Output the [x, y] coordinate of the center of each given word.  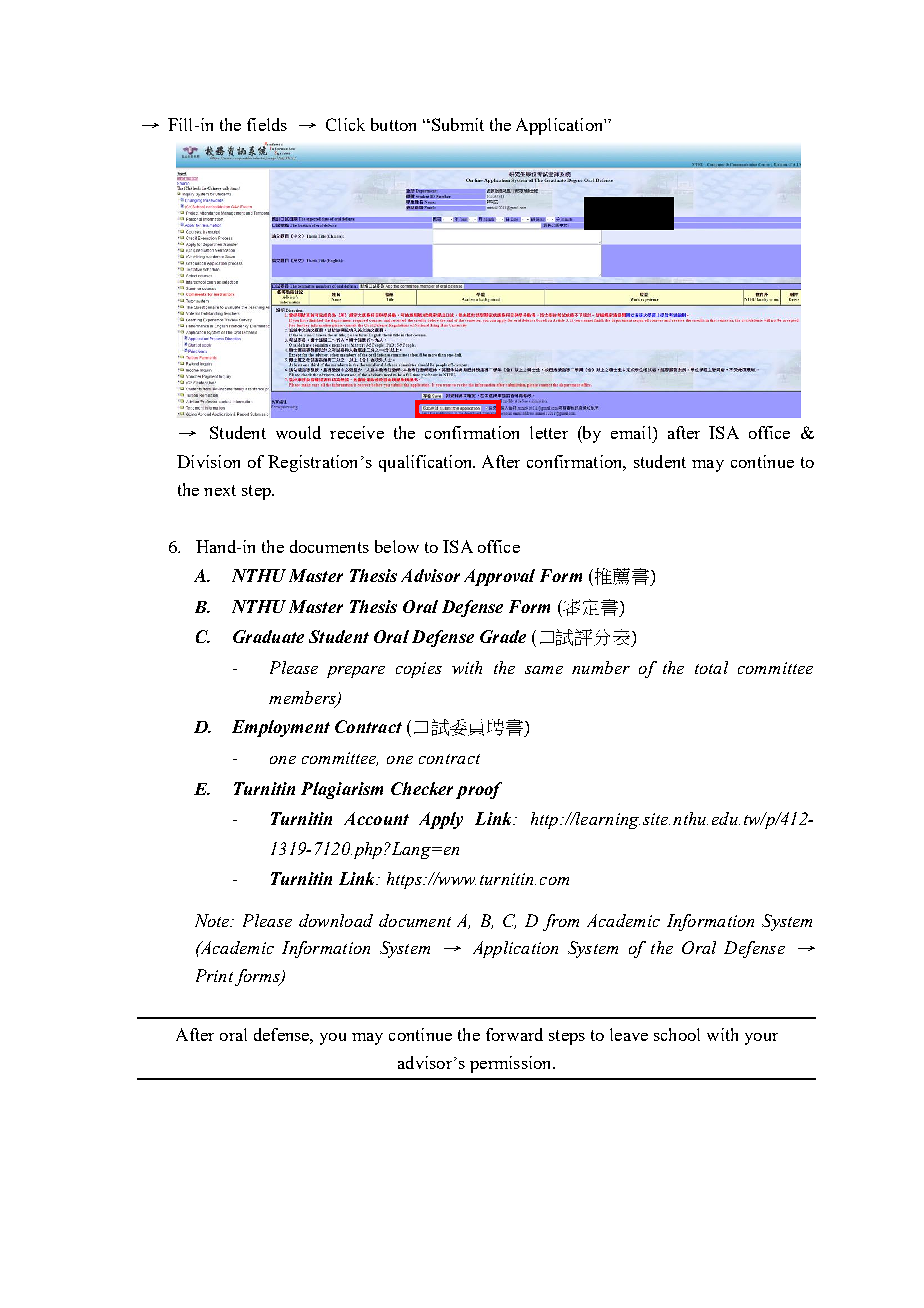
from [561, 922]
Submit [456, 124]
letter [549, 432]
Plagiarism [342, 790]
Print [216, 977]
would [298, 432]
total [711, 667]
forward [514, 1034]
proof [479, 790]
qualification [427, 463]
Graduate [268, 636]
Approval [499, 577]
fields [267, 124]
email [632, 432]
